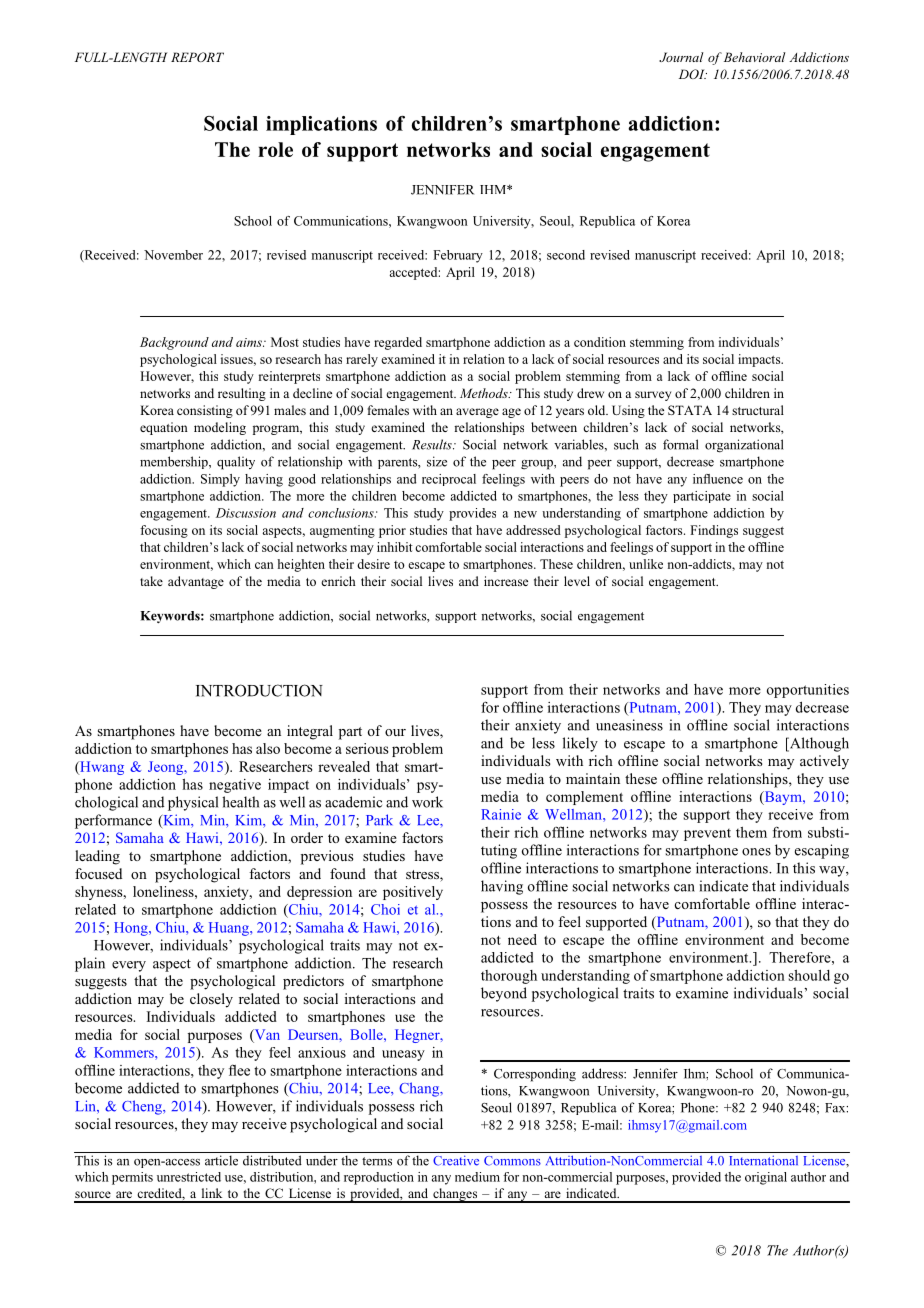 This screenshot has height=1308, width=924. Describe the element at coordinates (413, 893) in the screenshot. I see `positively` at that location.
